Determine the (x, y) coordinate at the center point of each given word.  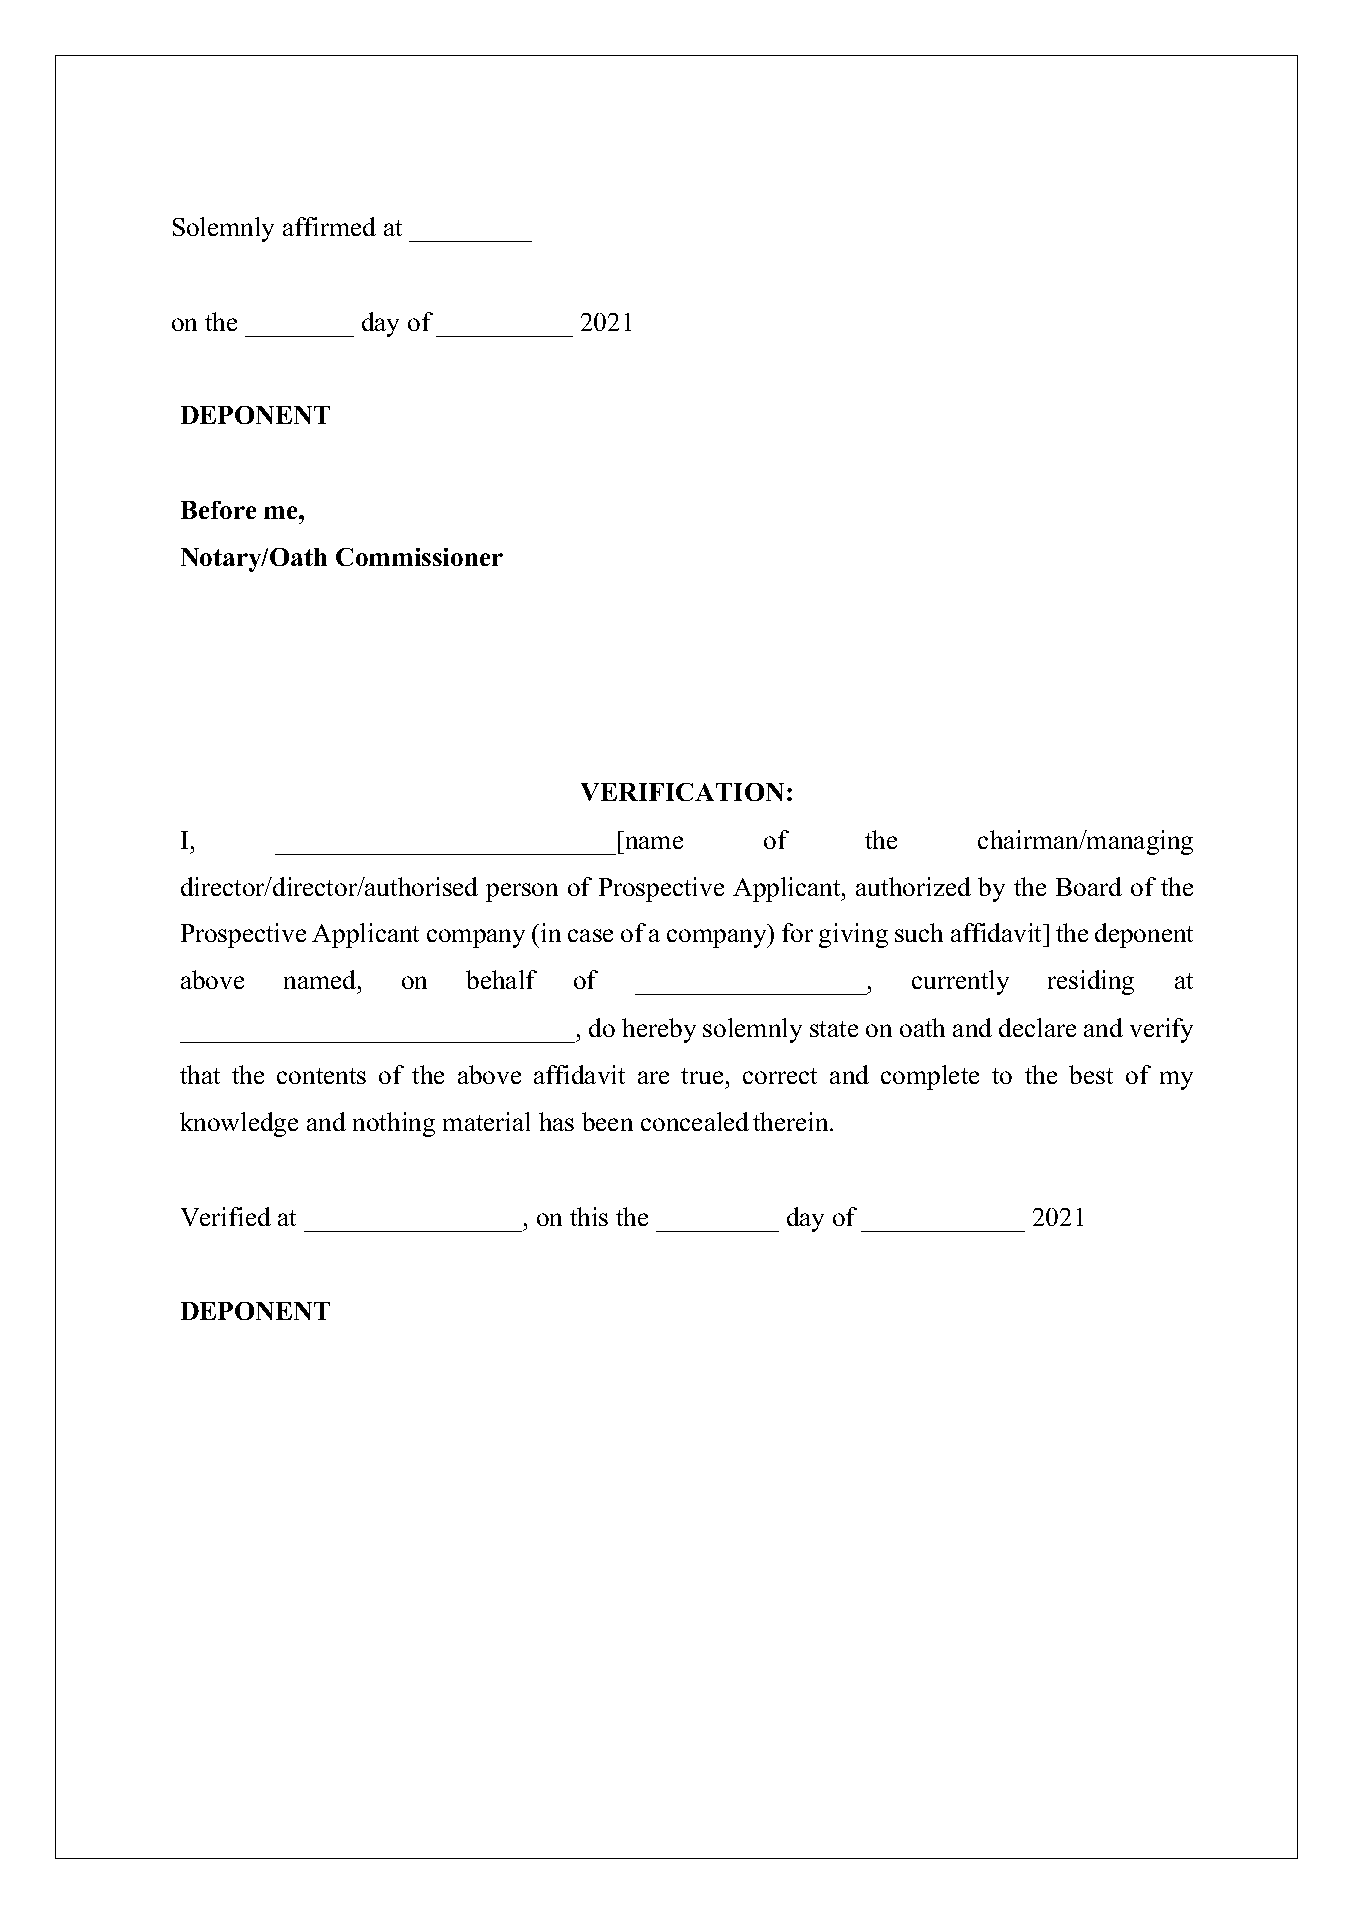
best (1091, 1074)
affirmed (329, 226)
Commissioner (419, 557)
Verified (226, 1216)
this (589, 1216)
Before (218, 510)
